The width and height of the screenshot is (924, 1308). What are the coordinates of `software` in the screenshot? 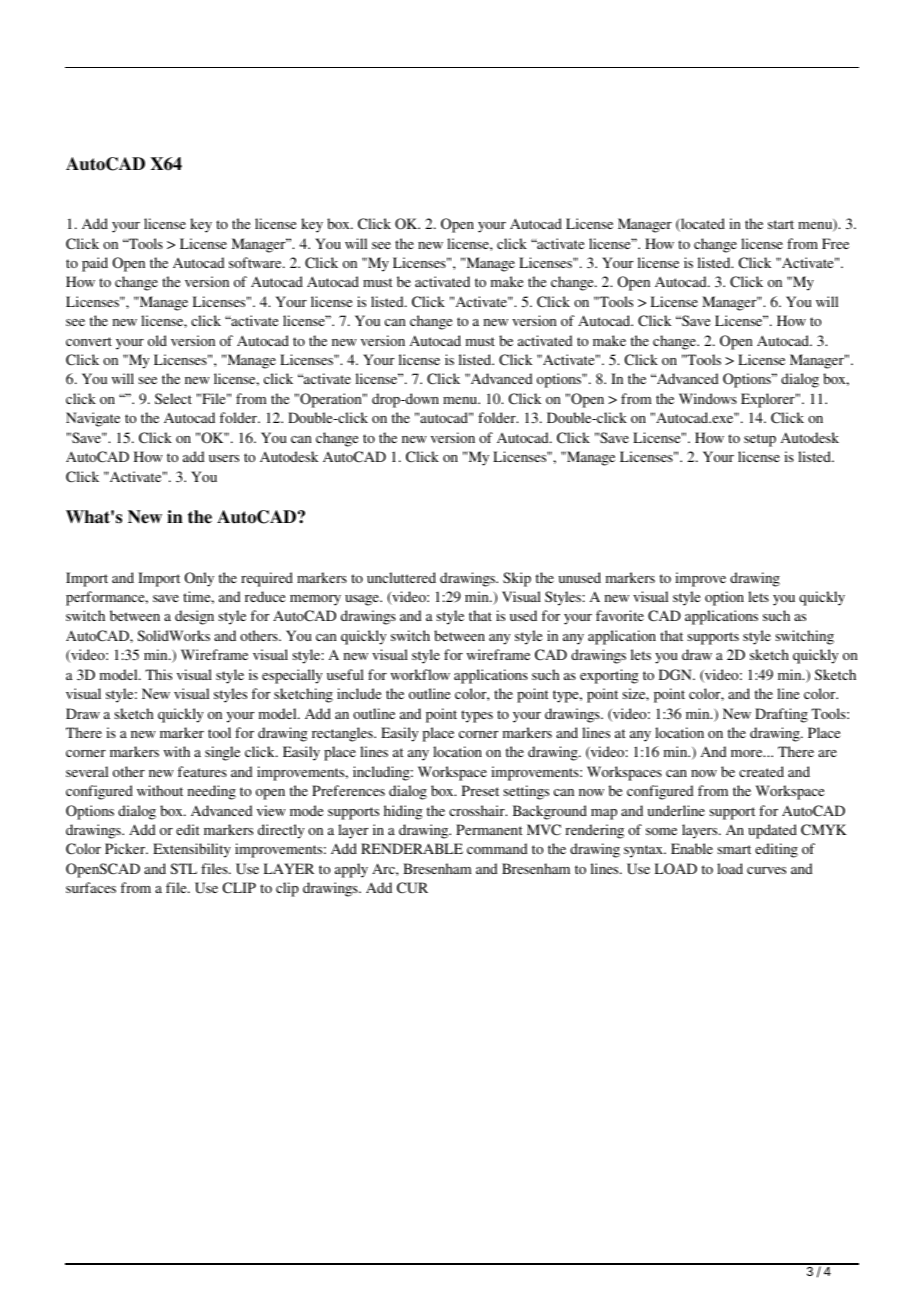 It's located at (256, 262).
